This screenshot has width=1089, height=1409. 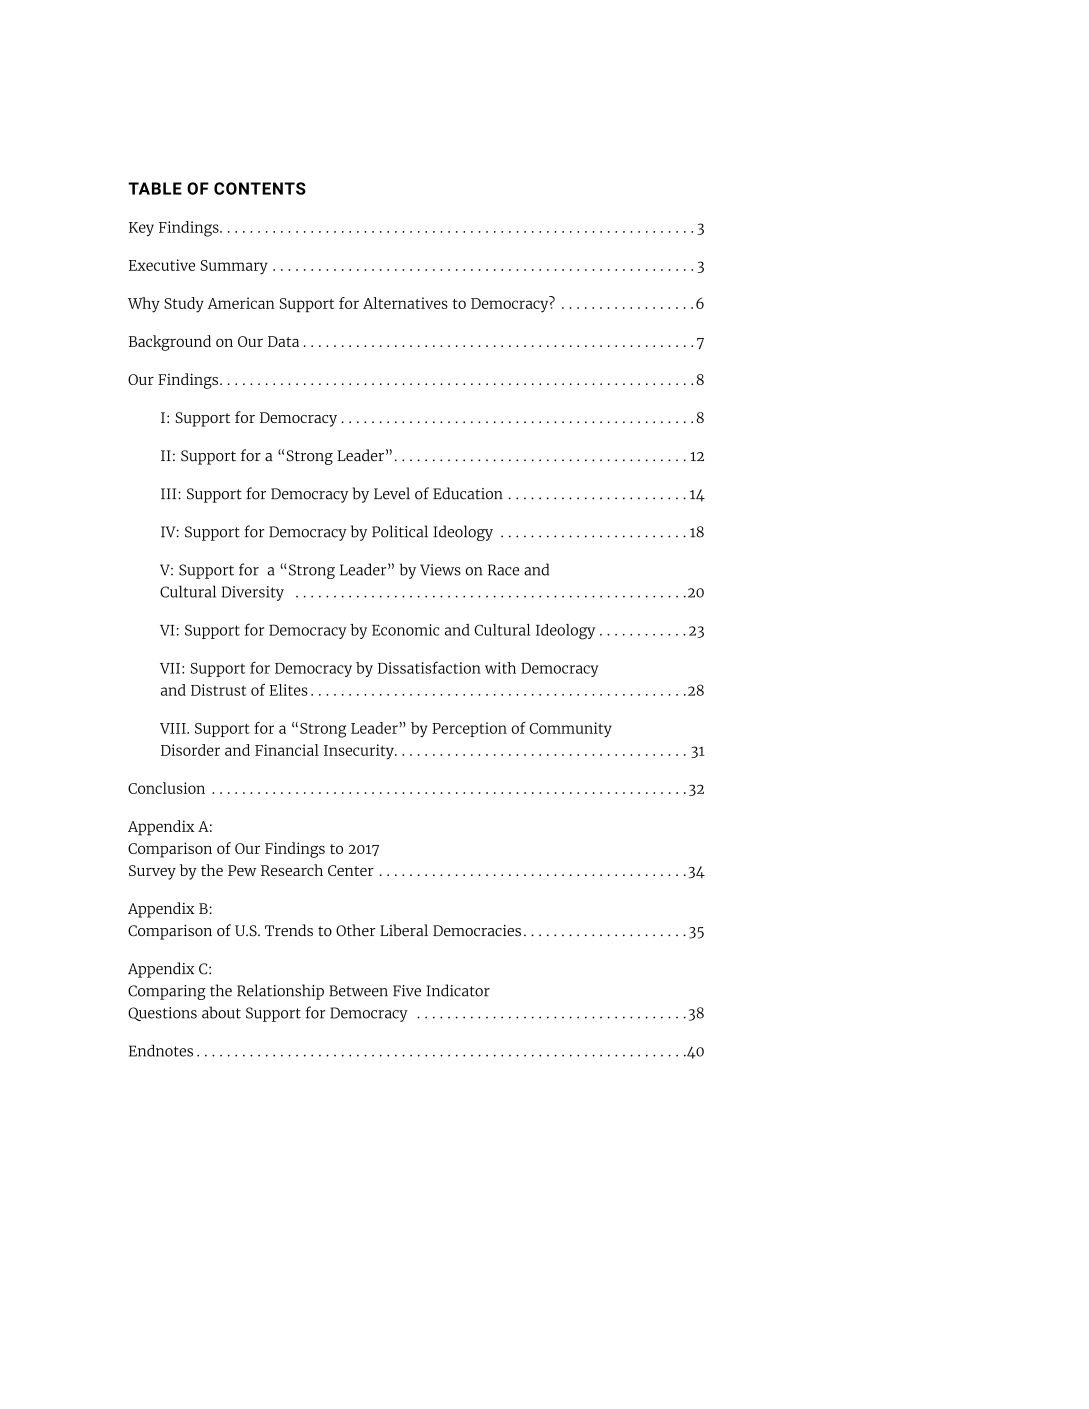 I want to click on Between, so click(x=358, y=991).
